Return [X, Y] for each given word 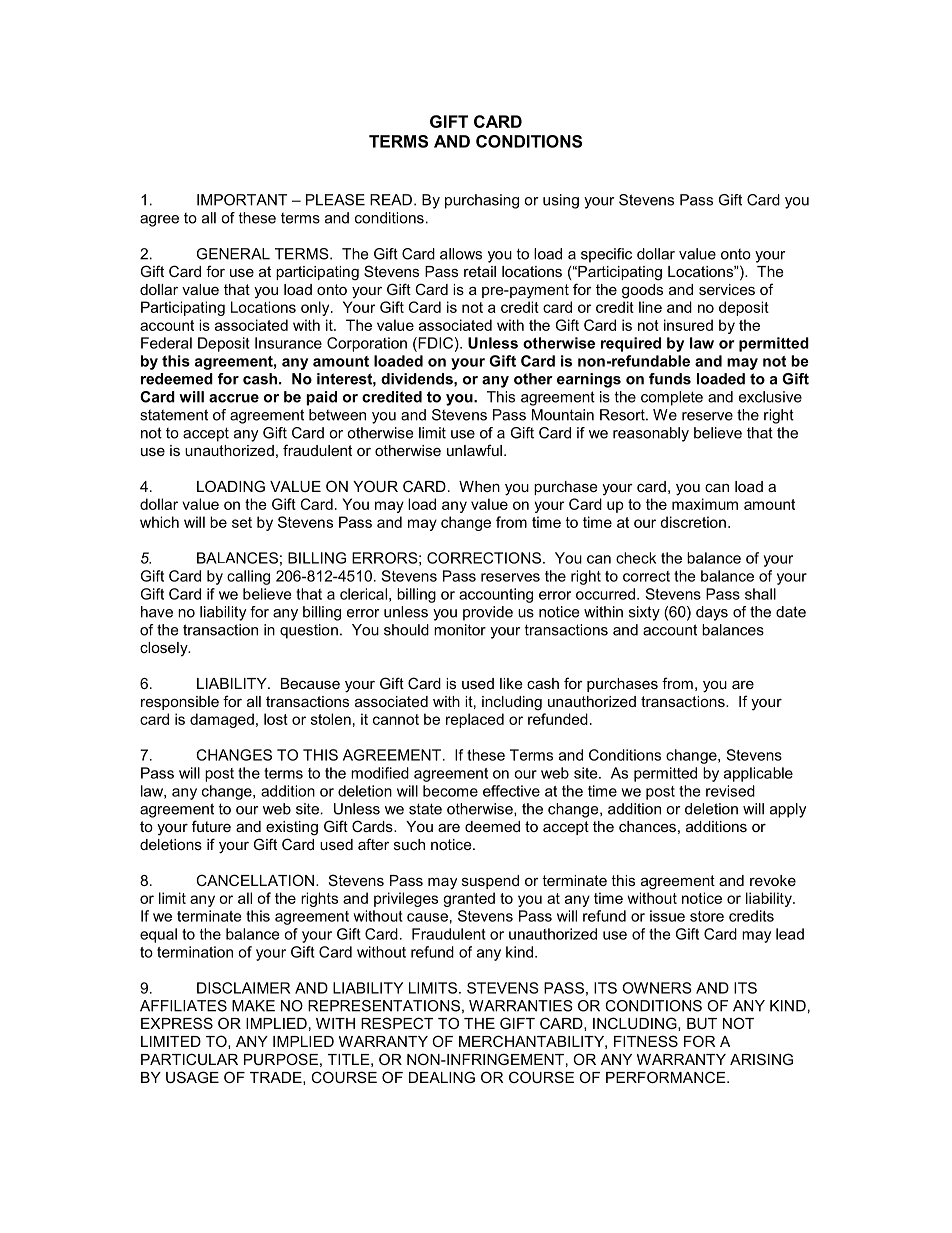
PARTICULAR [189, 1059]
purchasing [482, 201]
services [727, 289]
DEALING [442, 1077]
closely [165, 649]
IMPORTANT [242, 200]
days [712, 613]
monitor [460, 630]
